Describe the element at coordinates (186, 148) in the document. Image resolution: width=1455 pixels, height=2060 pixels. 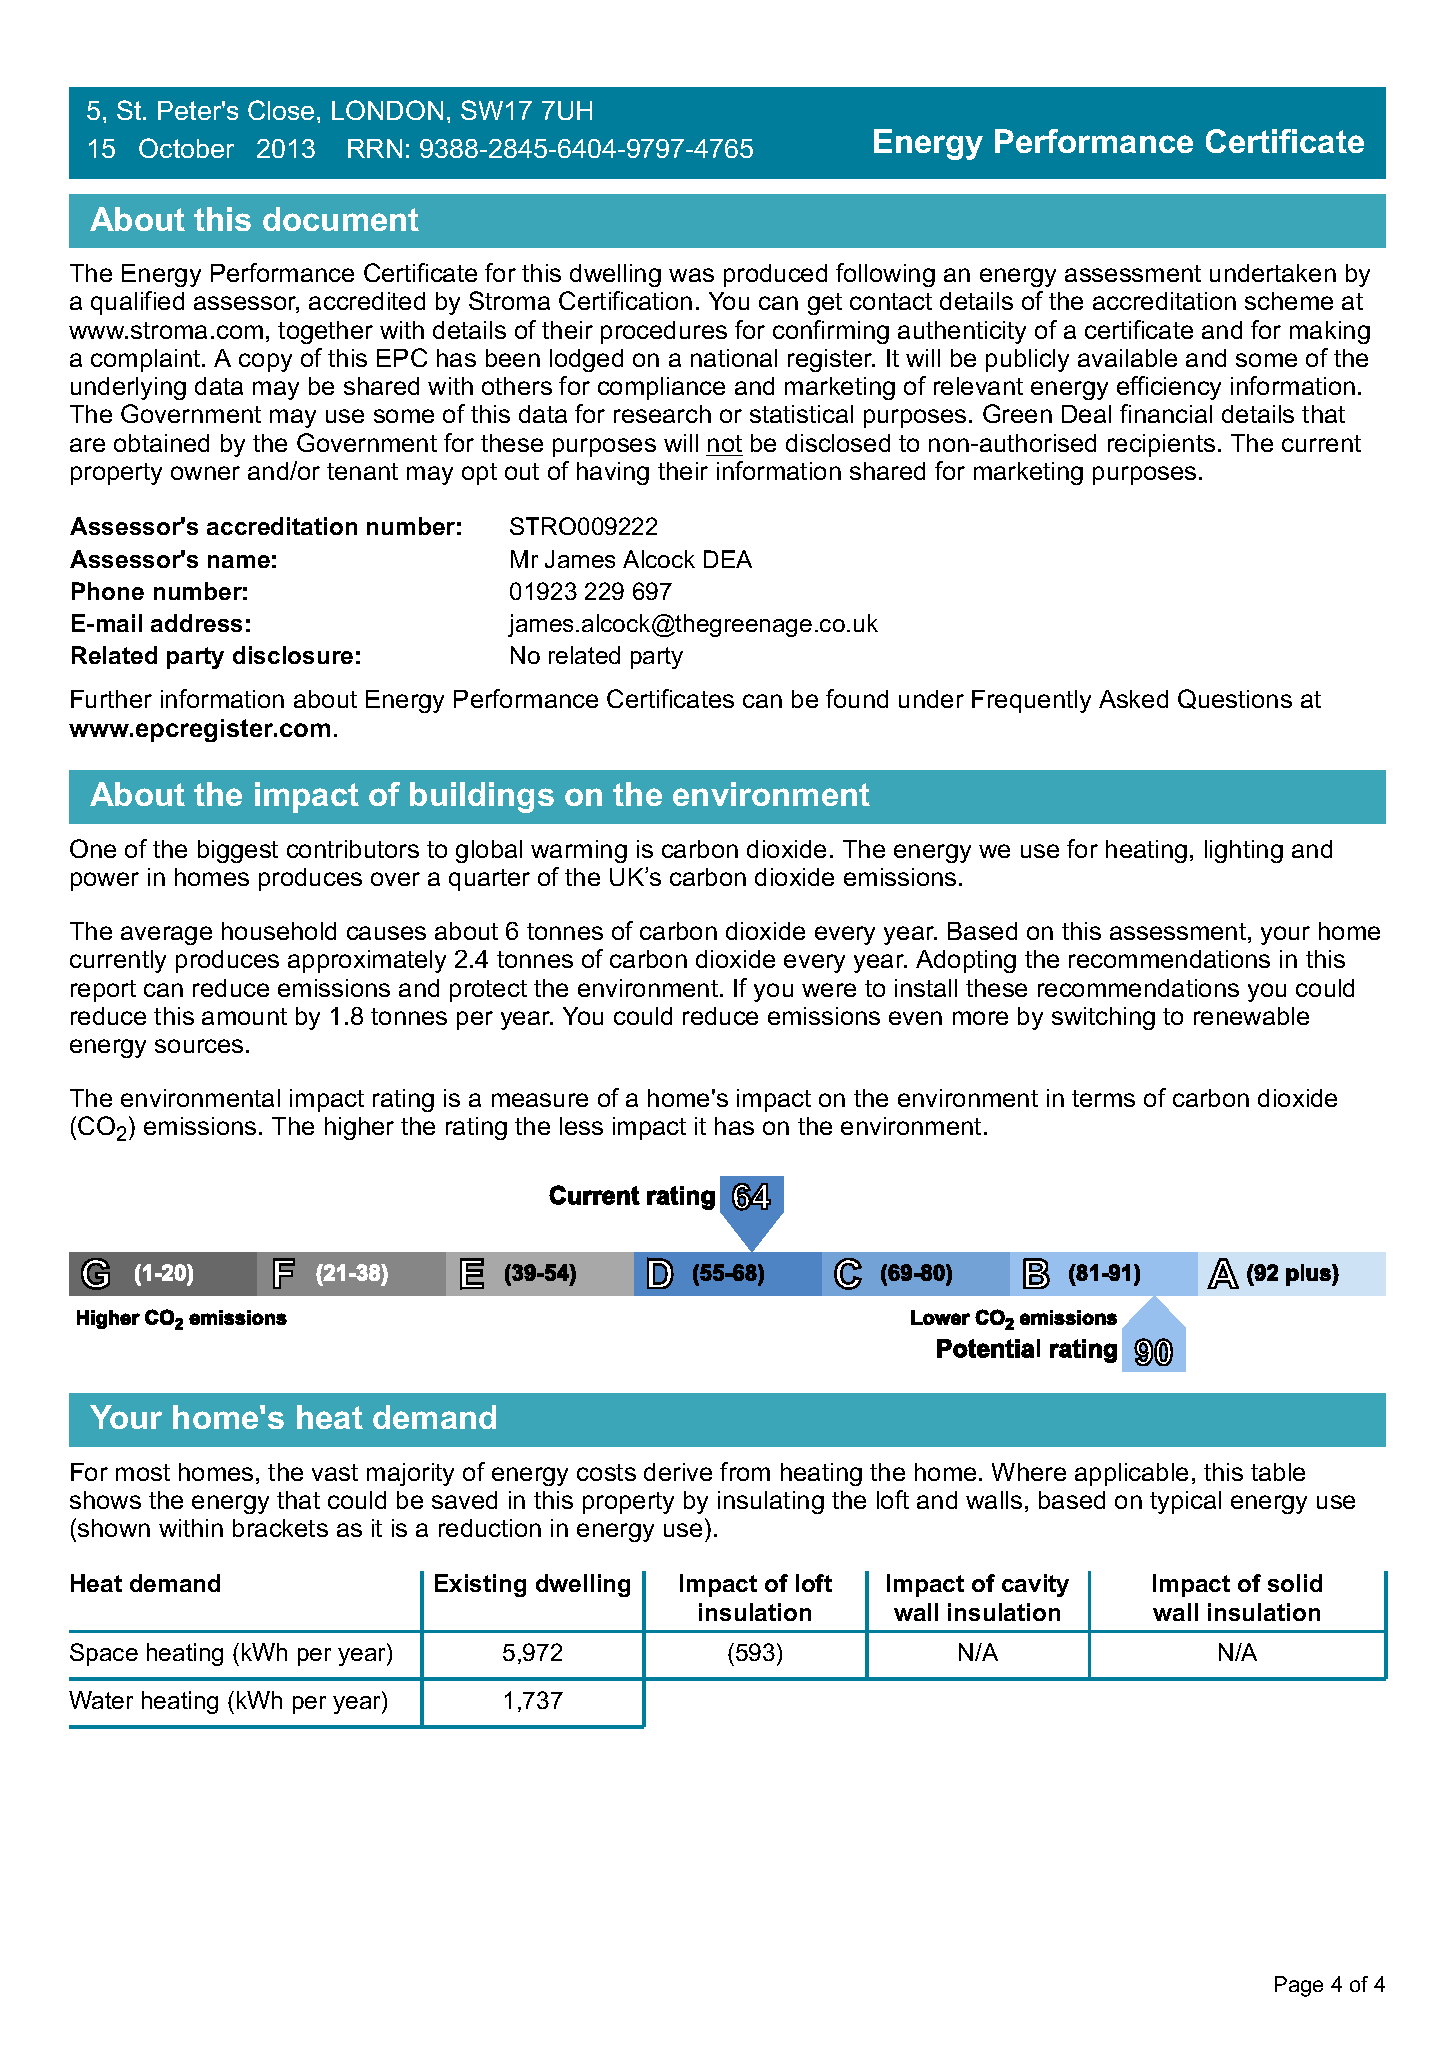
I see `October` at that location.
